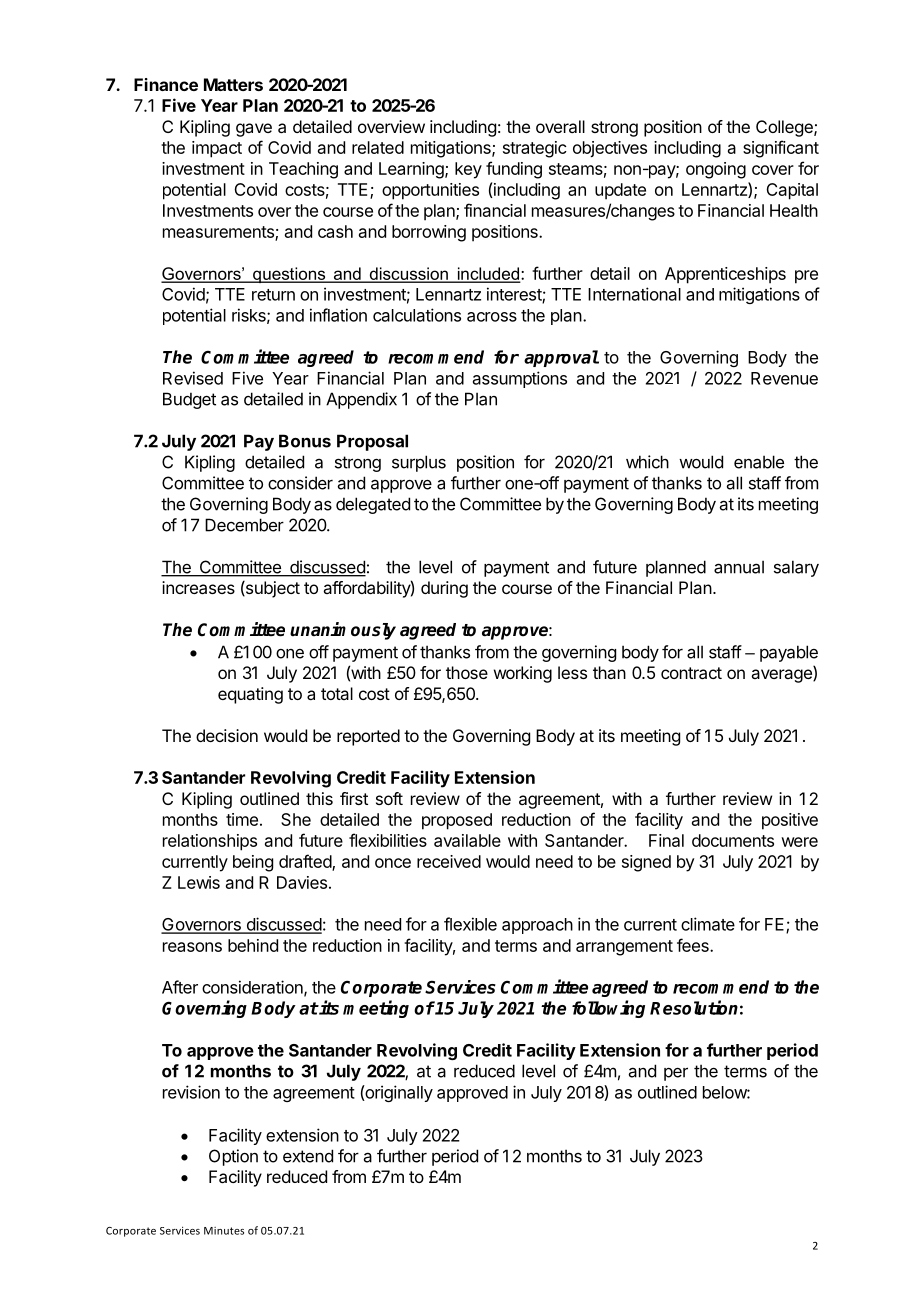  I want to click on available, so click(467, 840).
